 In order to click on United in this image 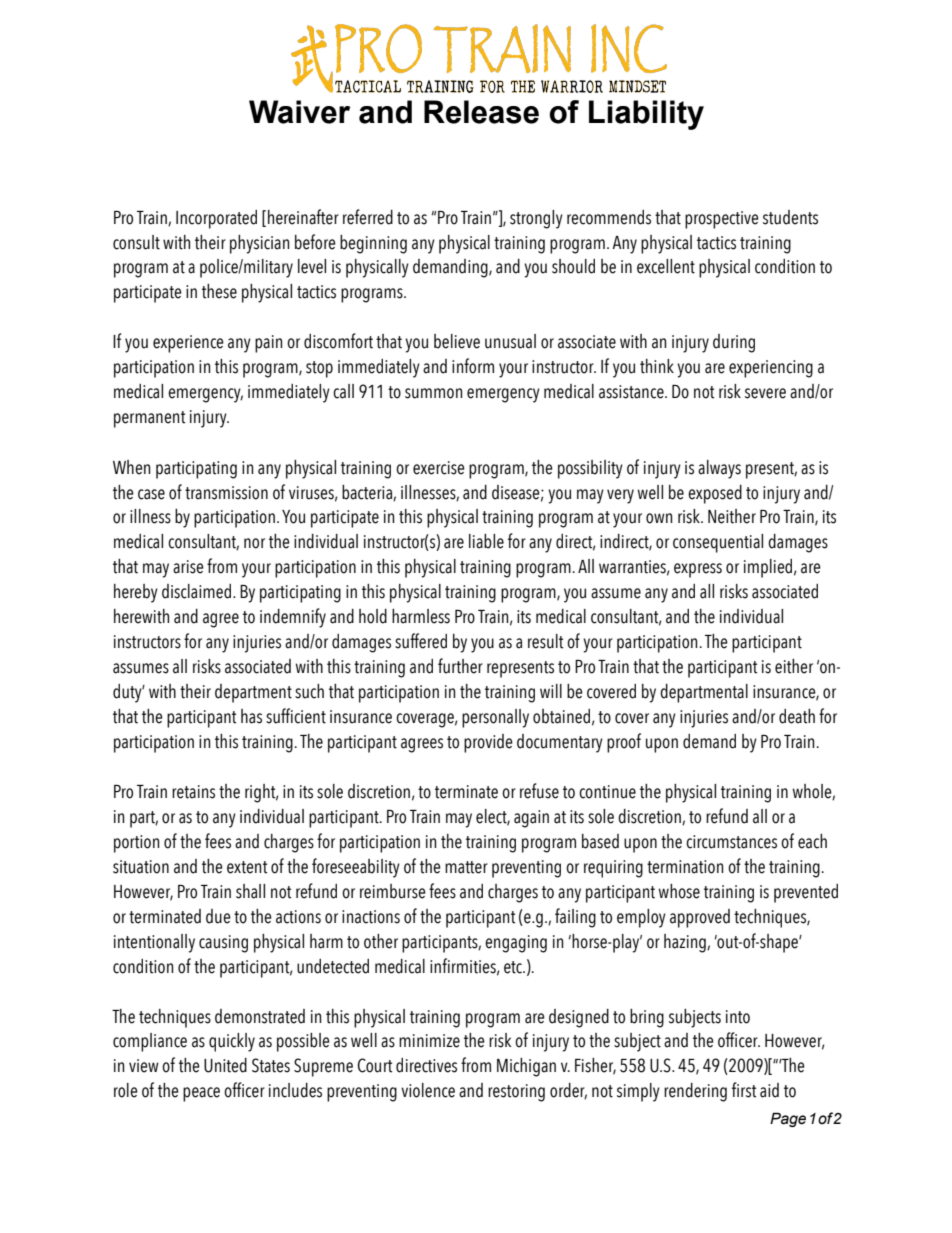, I will do `click(225, 1065)`.
